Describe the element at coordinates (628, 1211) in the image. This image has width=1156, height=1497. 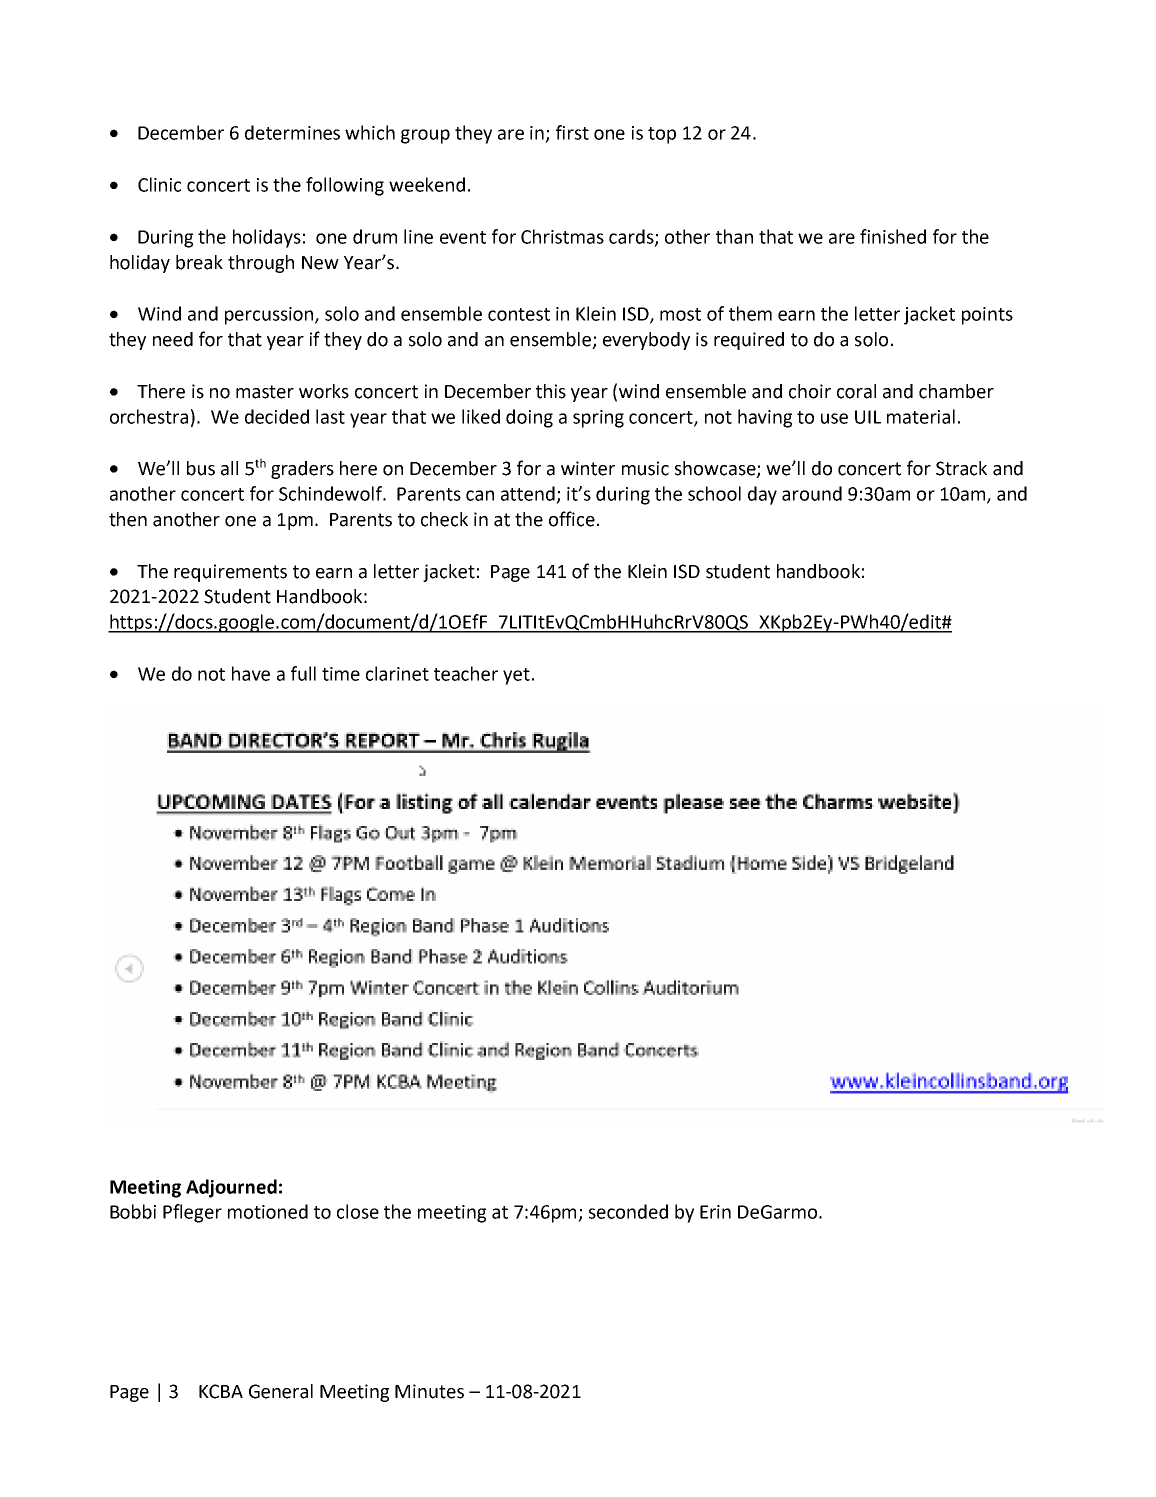
I see `seconded` at that location.
